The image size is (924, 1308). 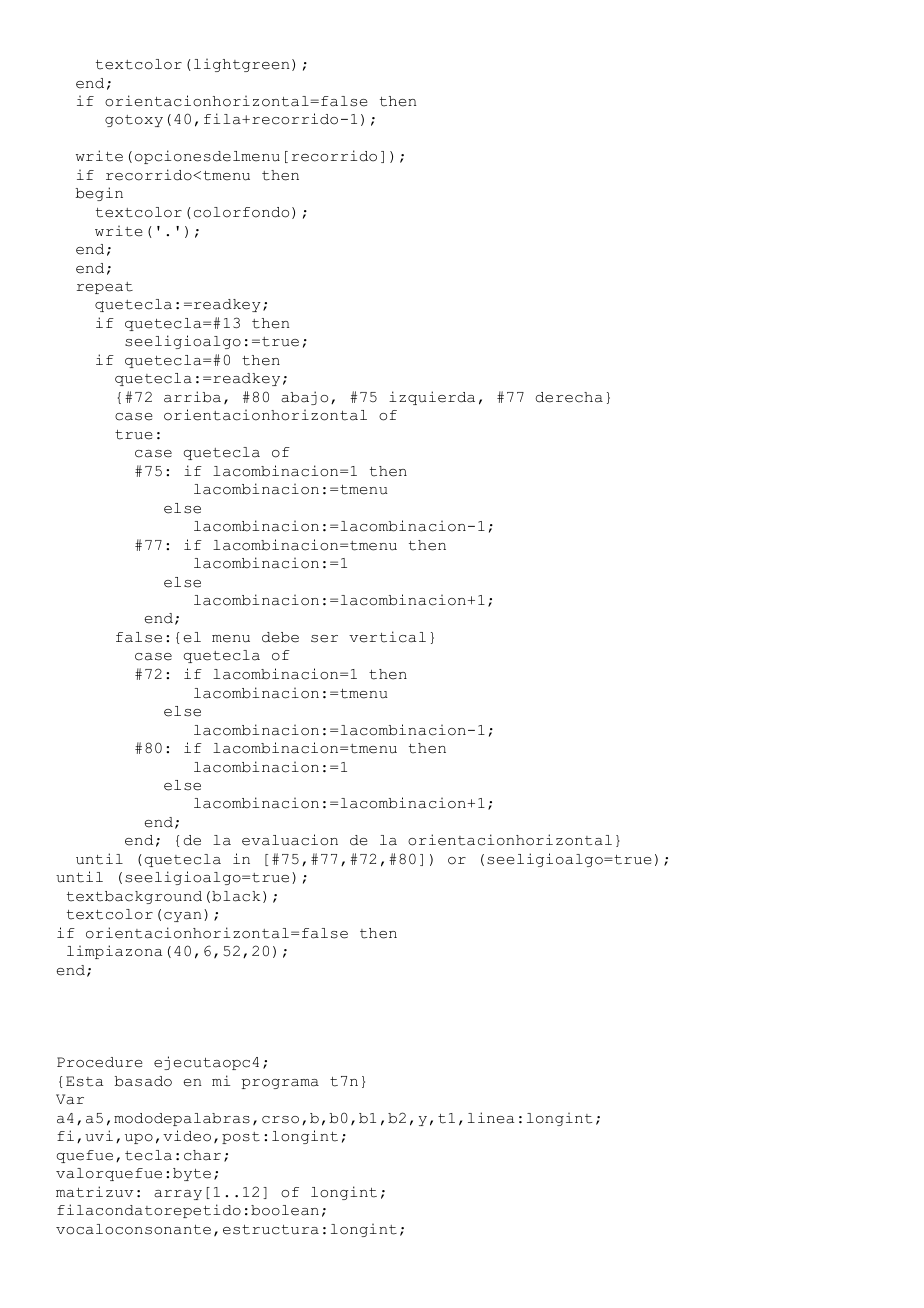 I want to click on ser, so click(x=324, y=639).
